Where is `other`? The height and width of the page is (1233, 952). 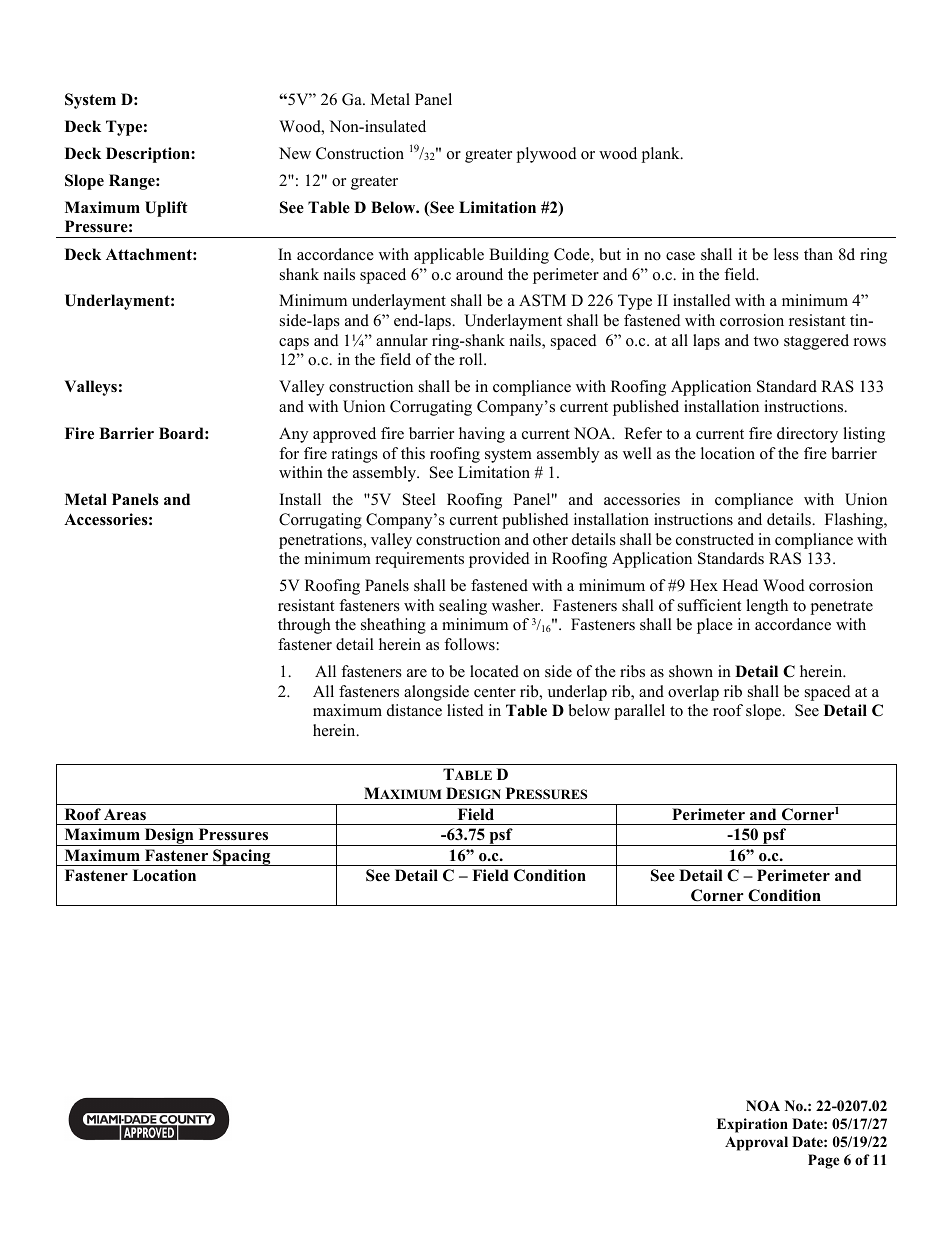 other is located at coordinates (550, 539).
